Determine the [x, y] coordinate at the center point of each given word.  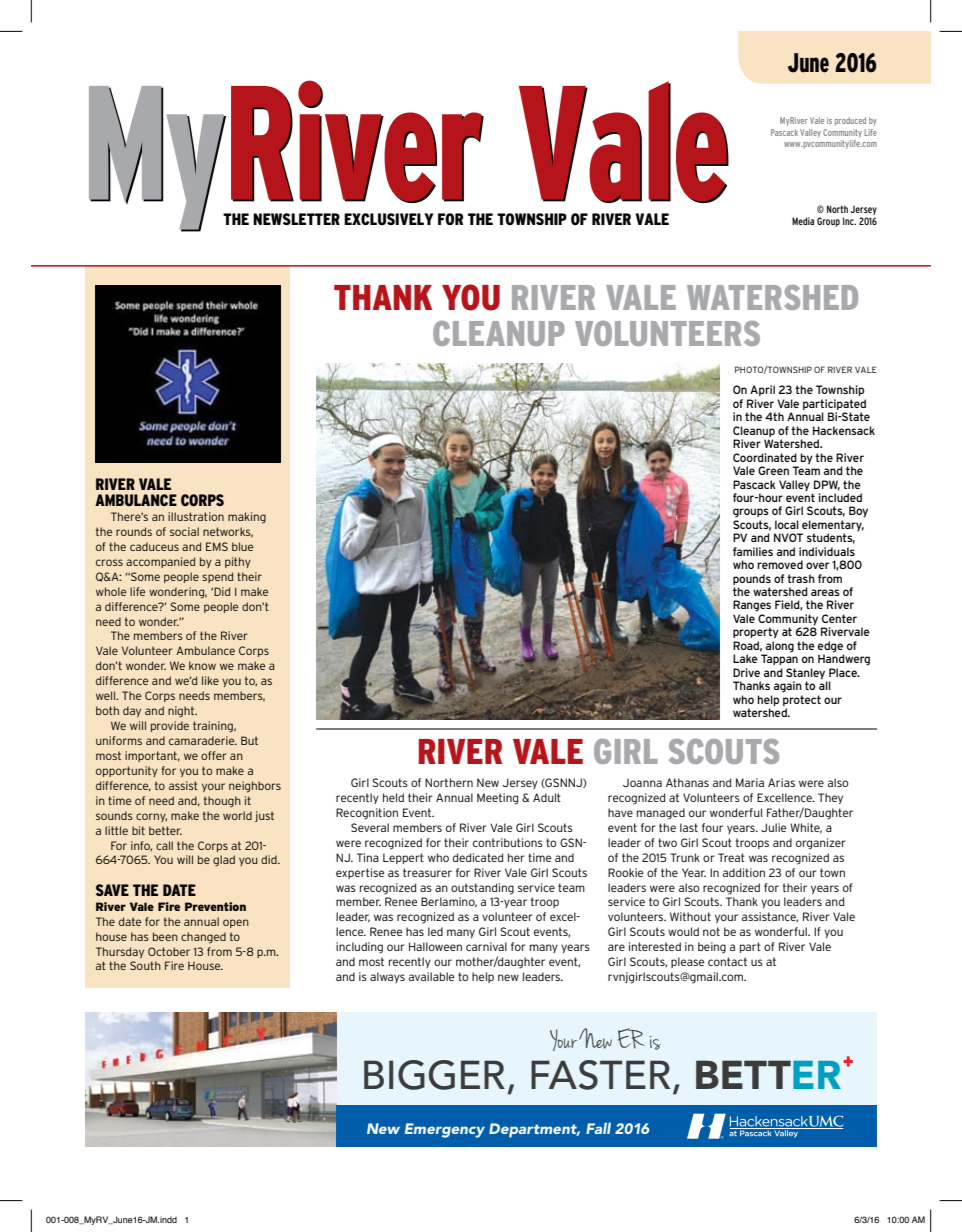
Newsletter [296, 219]
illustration [196, 516]
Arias [781, 782]
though [222, 802]
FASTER [600, 1075]
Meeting [497, 799]
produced [850, 121]
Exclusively [388, 219]
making [247, 518]
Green [773, 470]
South [145, 965]
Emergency [445, 1130]
